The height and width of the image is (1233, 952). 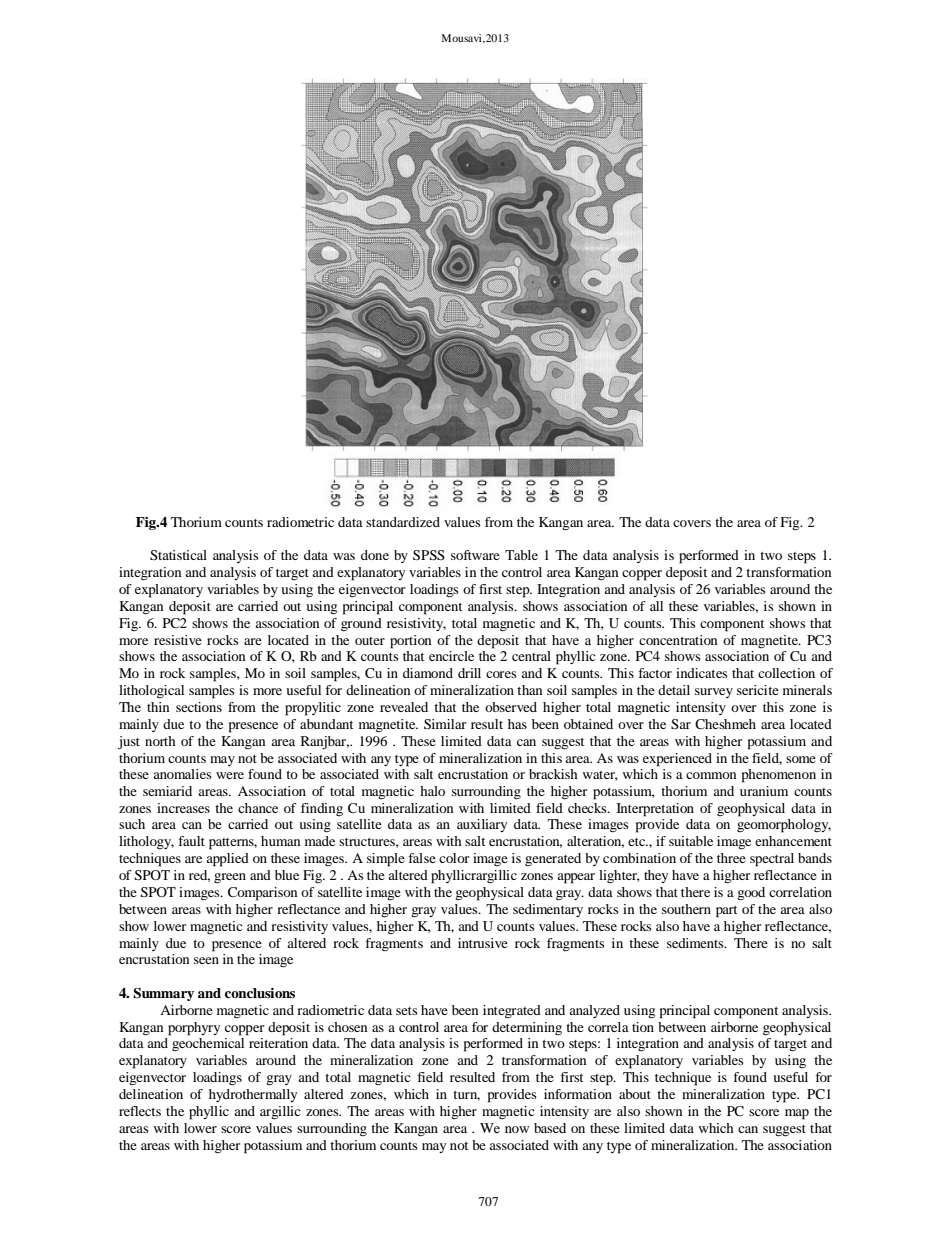 I want to click on seen, so click(x=206, y=960).
